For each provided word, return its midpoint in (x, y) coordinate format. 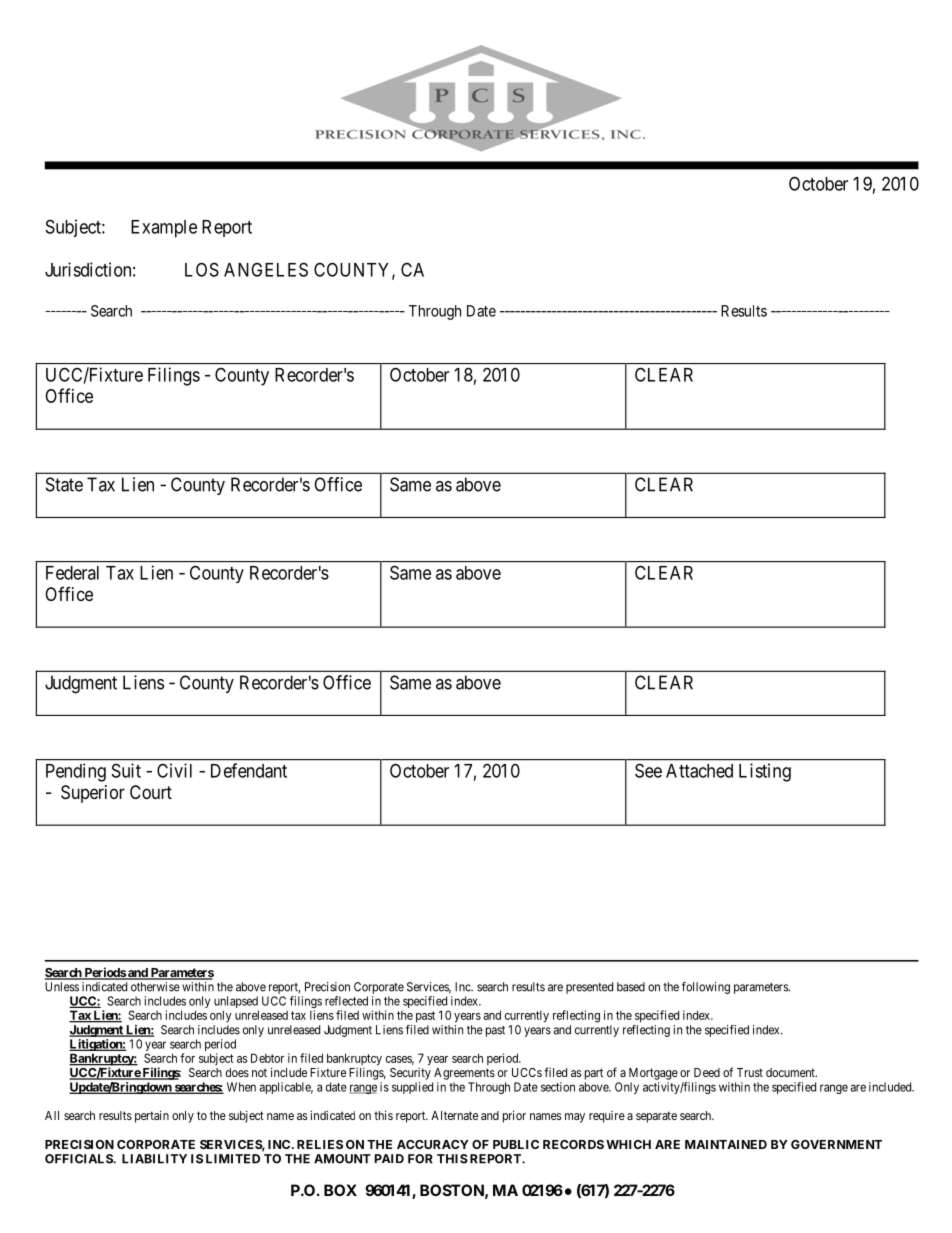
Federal (72, 573)
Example (164, 229)
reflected (346, 1001)
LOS (202, 269)
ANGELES (266, 269)
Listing (765, 772)
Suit (126, 770)
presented (589, 988)
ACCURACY (433, 1144)
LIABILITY (154, 1159)
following (706, 988)
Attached (699, 771)
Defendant (249, 770)
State (64, 484)
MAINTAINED (726, 1144)
